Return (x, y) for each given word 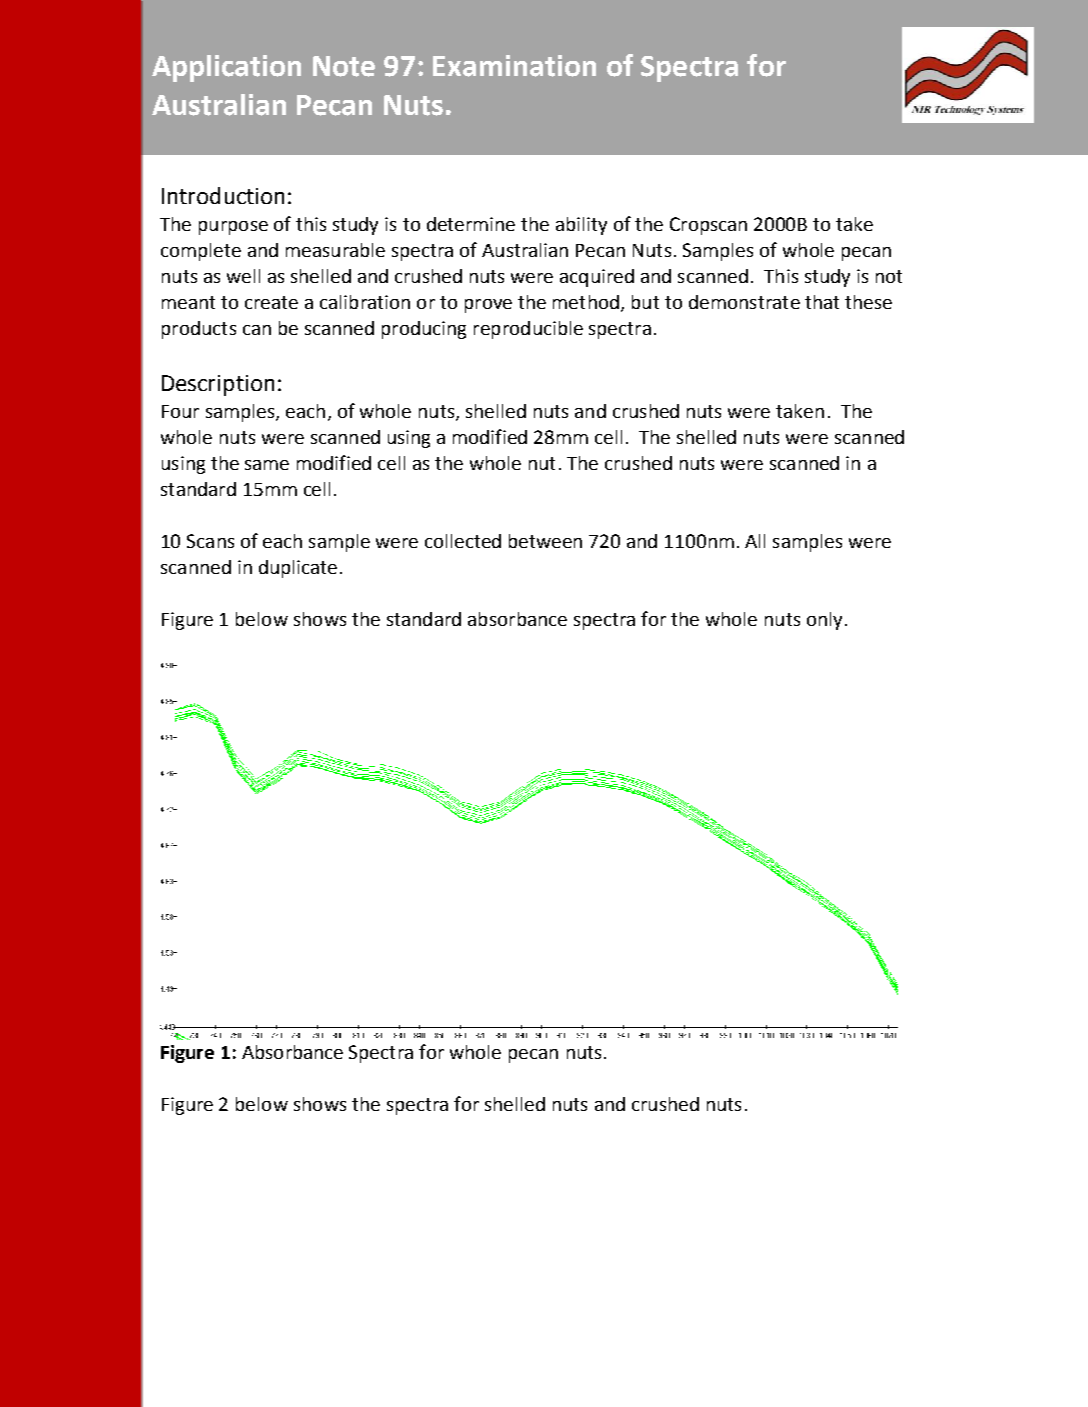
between (545, 541)
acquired (597, 278)
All (755, 541)
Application (226, 68)
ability (581, 226)
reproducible (528, 330)
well (243, 276)
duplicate (298, 569)
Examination (514, 66)
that (822, 302)
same (267, 465)
